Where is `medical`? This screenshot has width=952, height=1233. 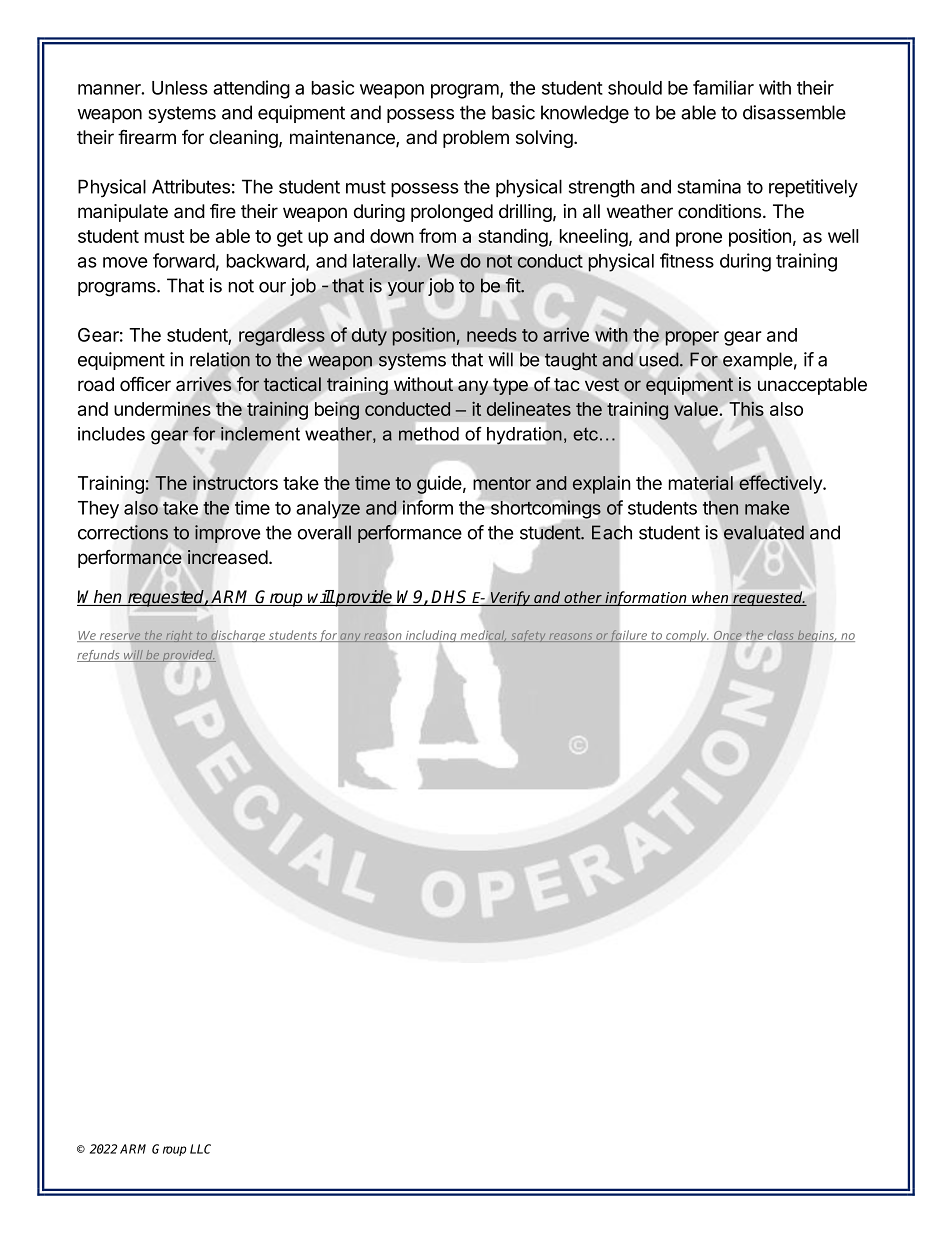 medical is located at coordinates (482, 636).
